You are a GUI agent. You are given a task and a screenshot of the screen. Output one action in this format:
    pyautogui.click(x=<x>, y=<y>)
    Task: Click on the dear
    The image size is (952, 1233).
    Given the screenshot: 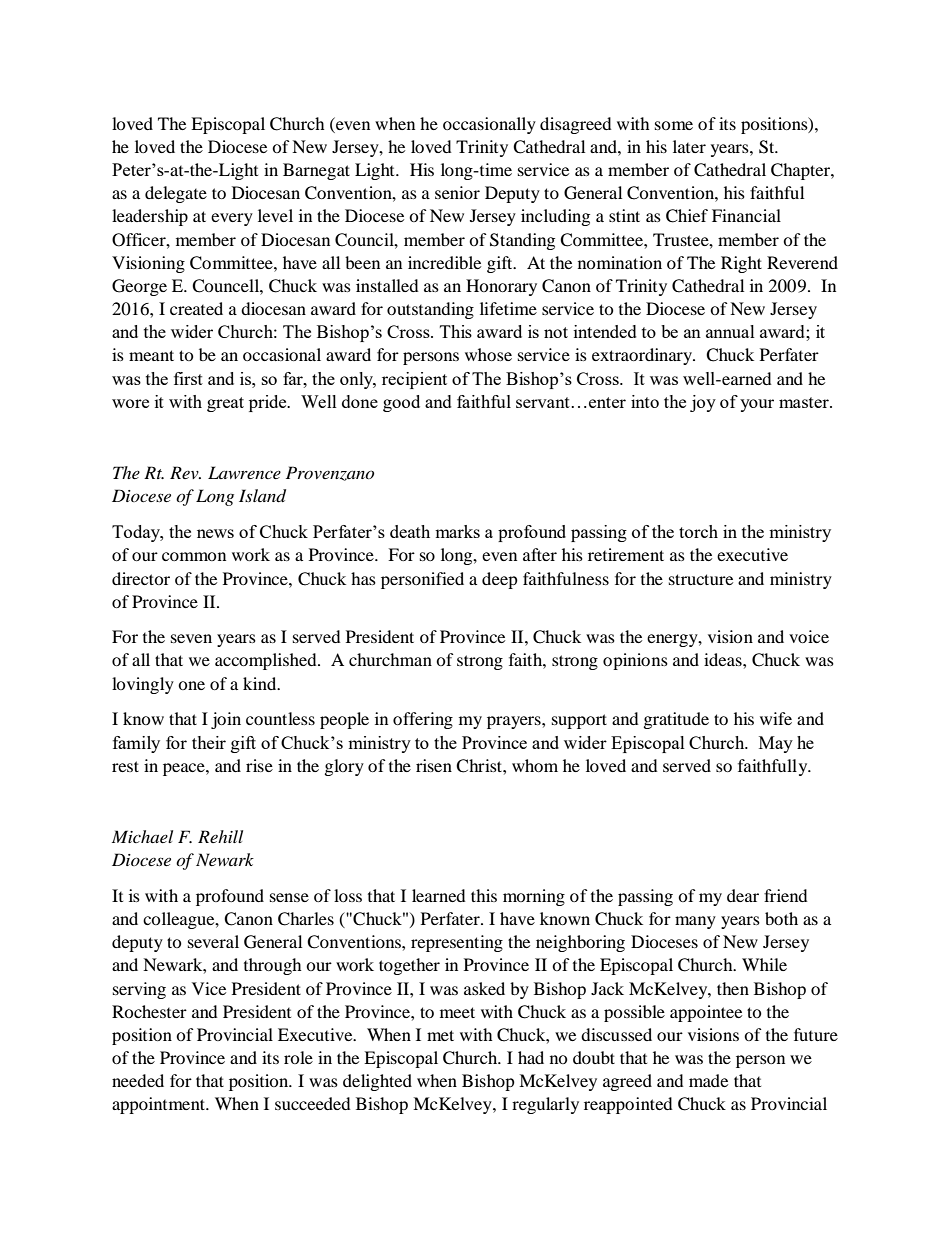 What is the action you would take?
    pyautogui.click(x=743, y=895)
